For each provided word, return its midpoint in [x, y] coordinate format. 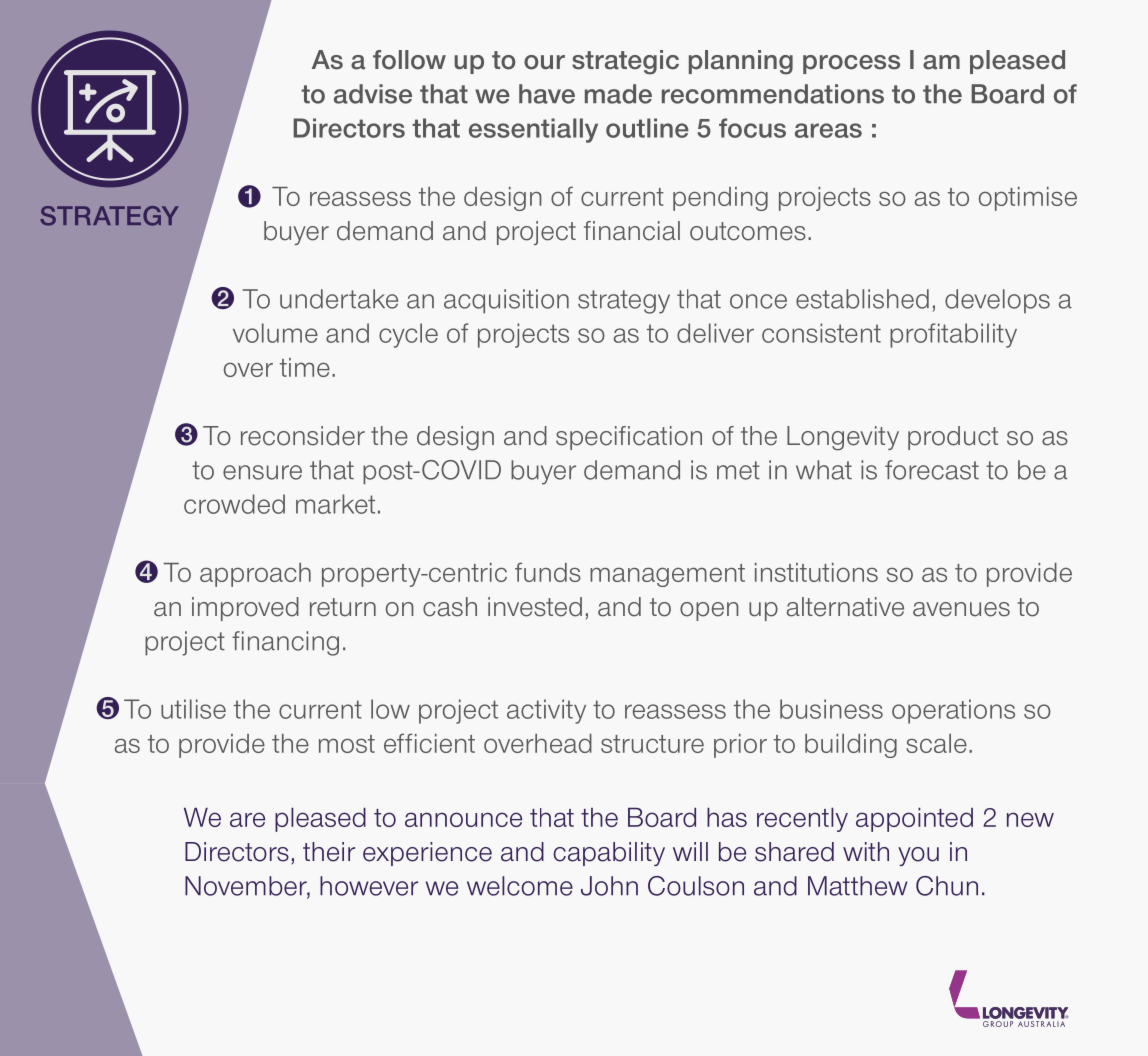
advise [373, 94]
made [618, 94]
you [918, 856]
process [851, 64]
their [329, 852]
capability [609, 854]
